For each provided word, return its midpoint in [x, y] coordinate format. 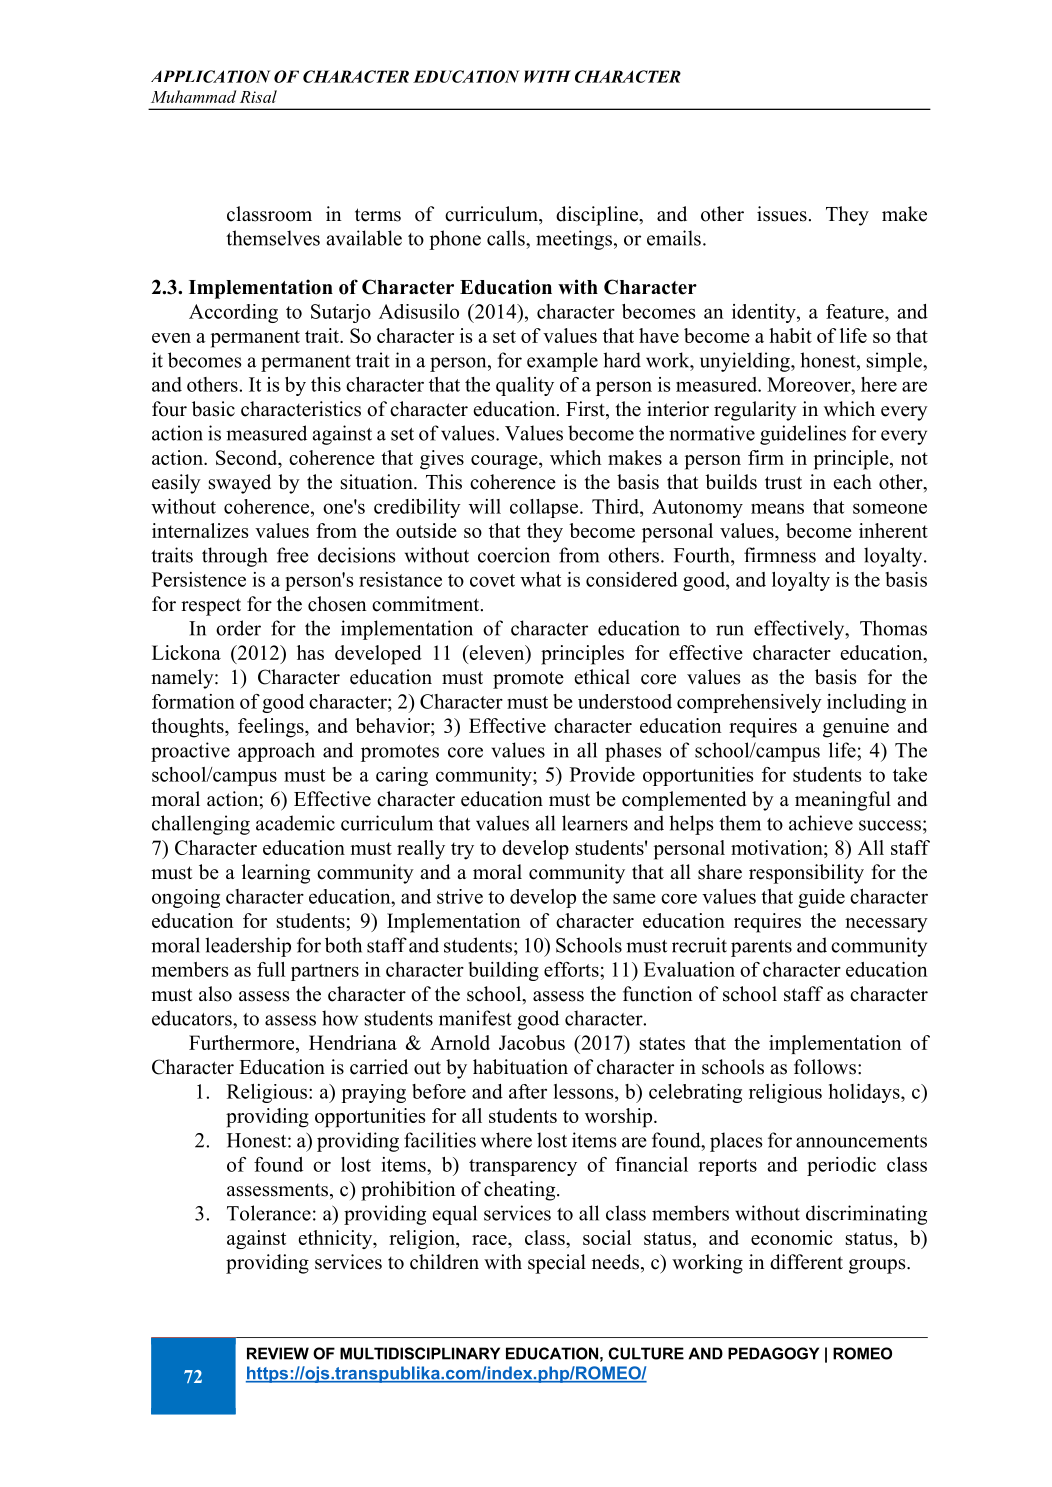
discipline [598, 216]
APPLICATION [210, 76]
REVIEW [278, 1353]
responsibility [806, 874]
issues [782, 214]
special [557, 1264]
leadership [248, 947]
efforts [572, 969]
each [852, 482]
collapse [545, 508]
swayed [240, 484]
